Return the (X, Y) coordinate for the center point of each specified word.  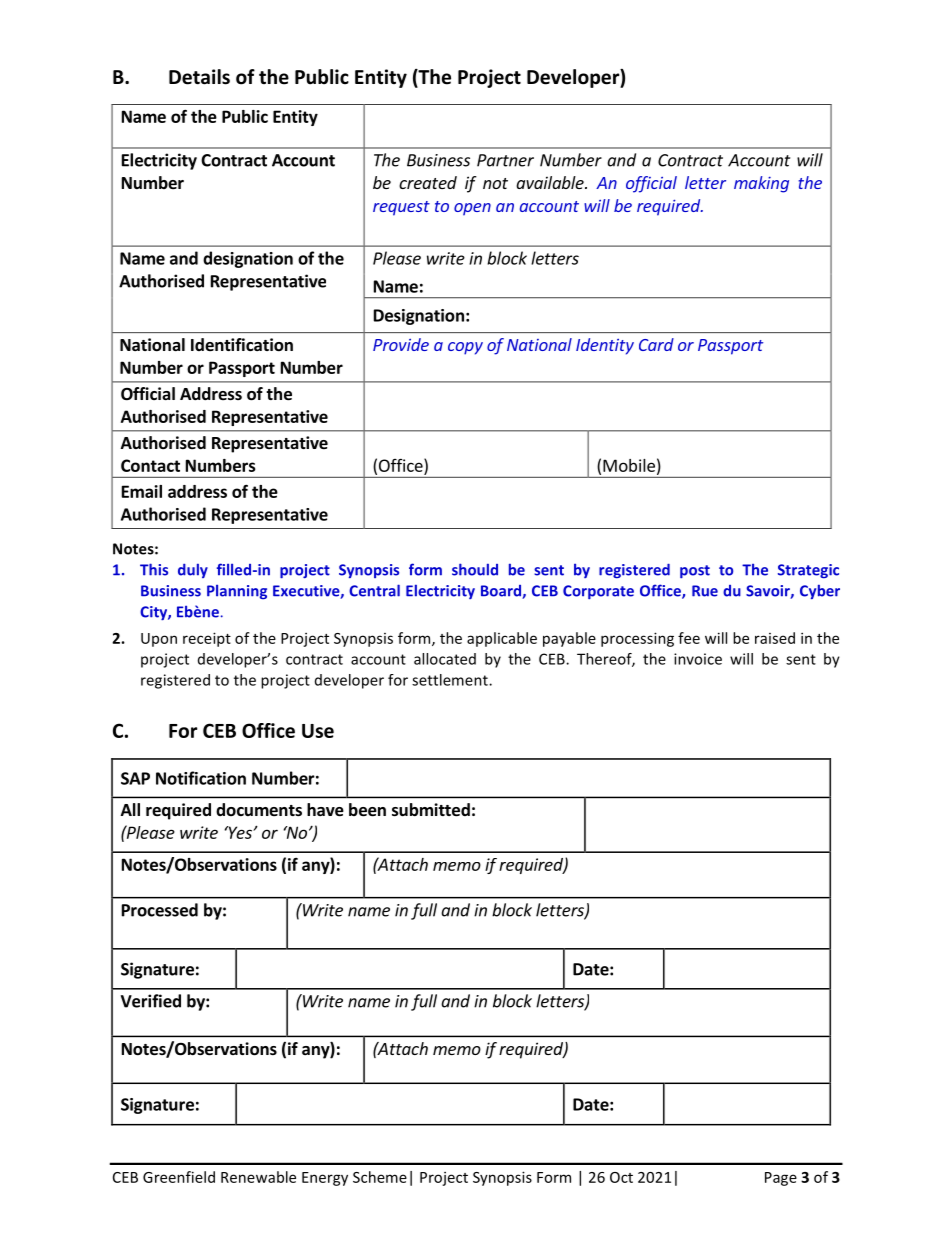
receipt (207, 639)
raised (775, 638)
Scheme (380, 1177)
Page (781, 1179)
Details (199, 77)
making (761, 184)
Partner (505, 160)
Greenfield (179, 1177)
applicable (502, 639)
